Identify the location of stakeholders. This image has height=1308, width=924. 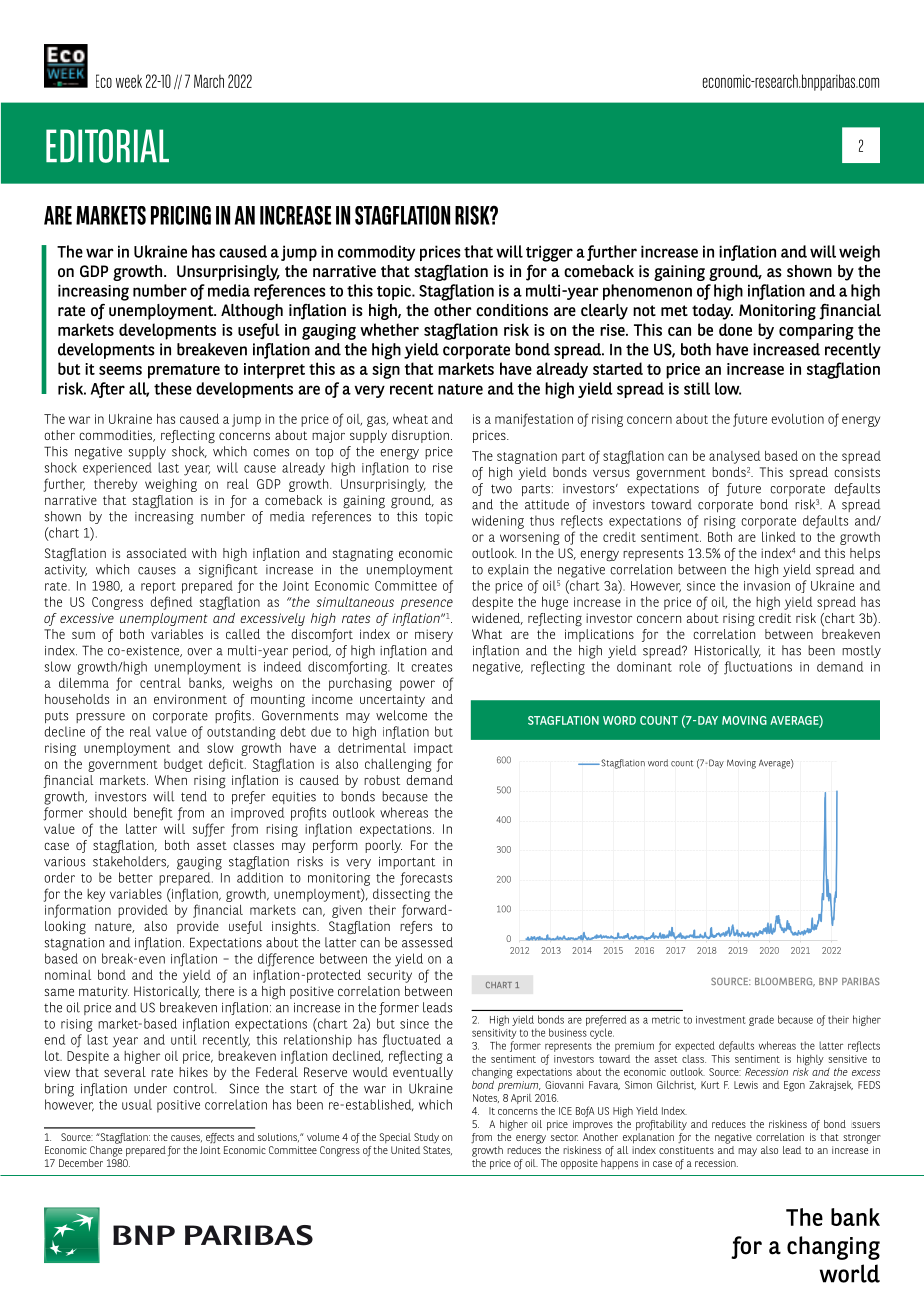
(130, 862).
